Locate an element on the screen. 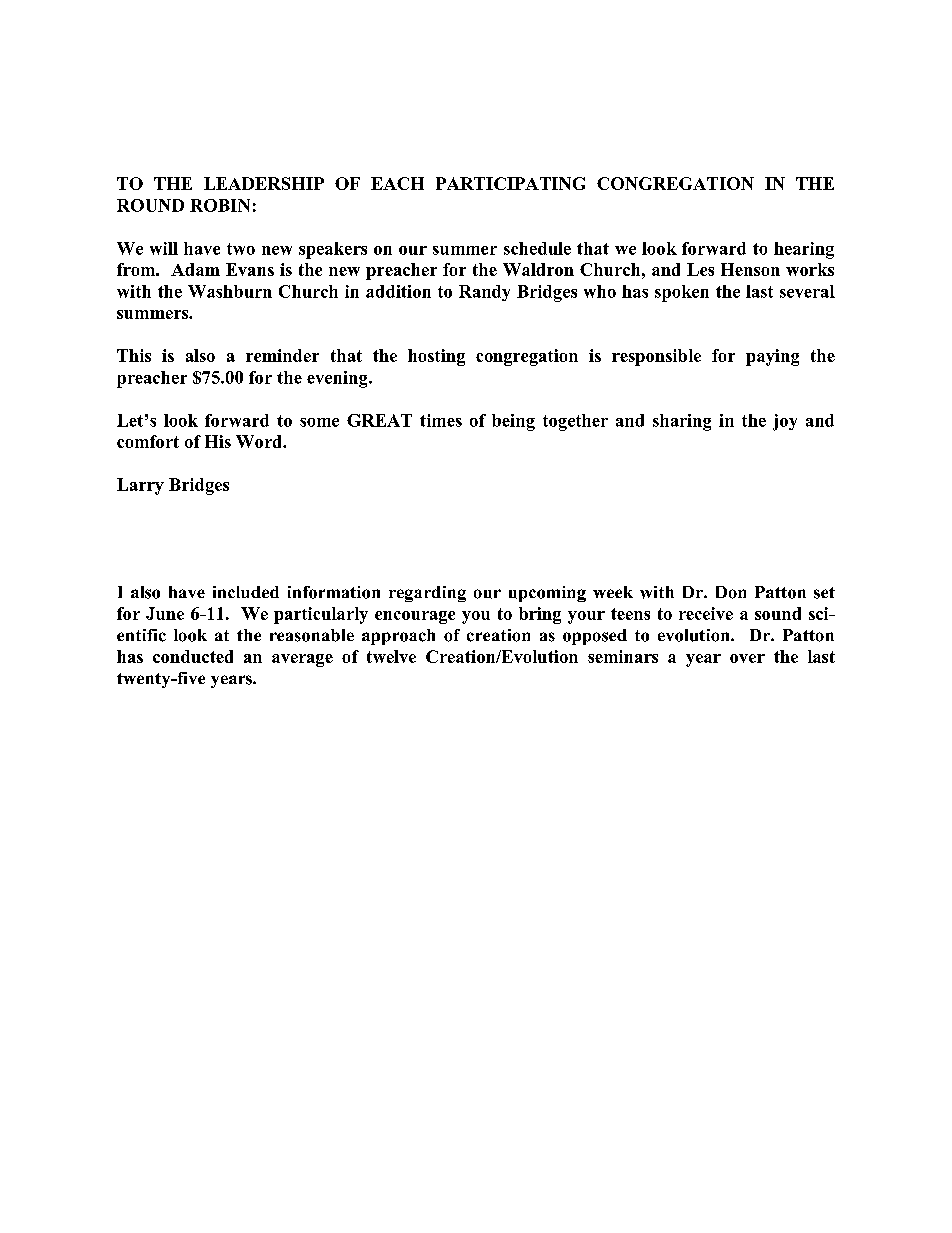 This screenshot has height=1233, width=952. hearing is located at coordinates (804, 250).
